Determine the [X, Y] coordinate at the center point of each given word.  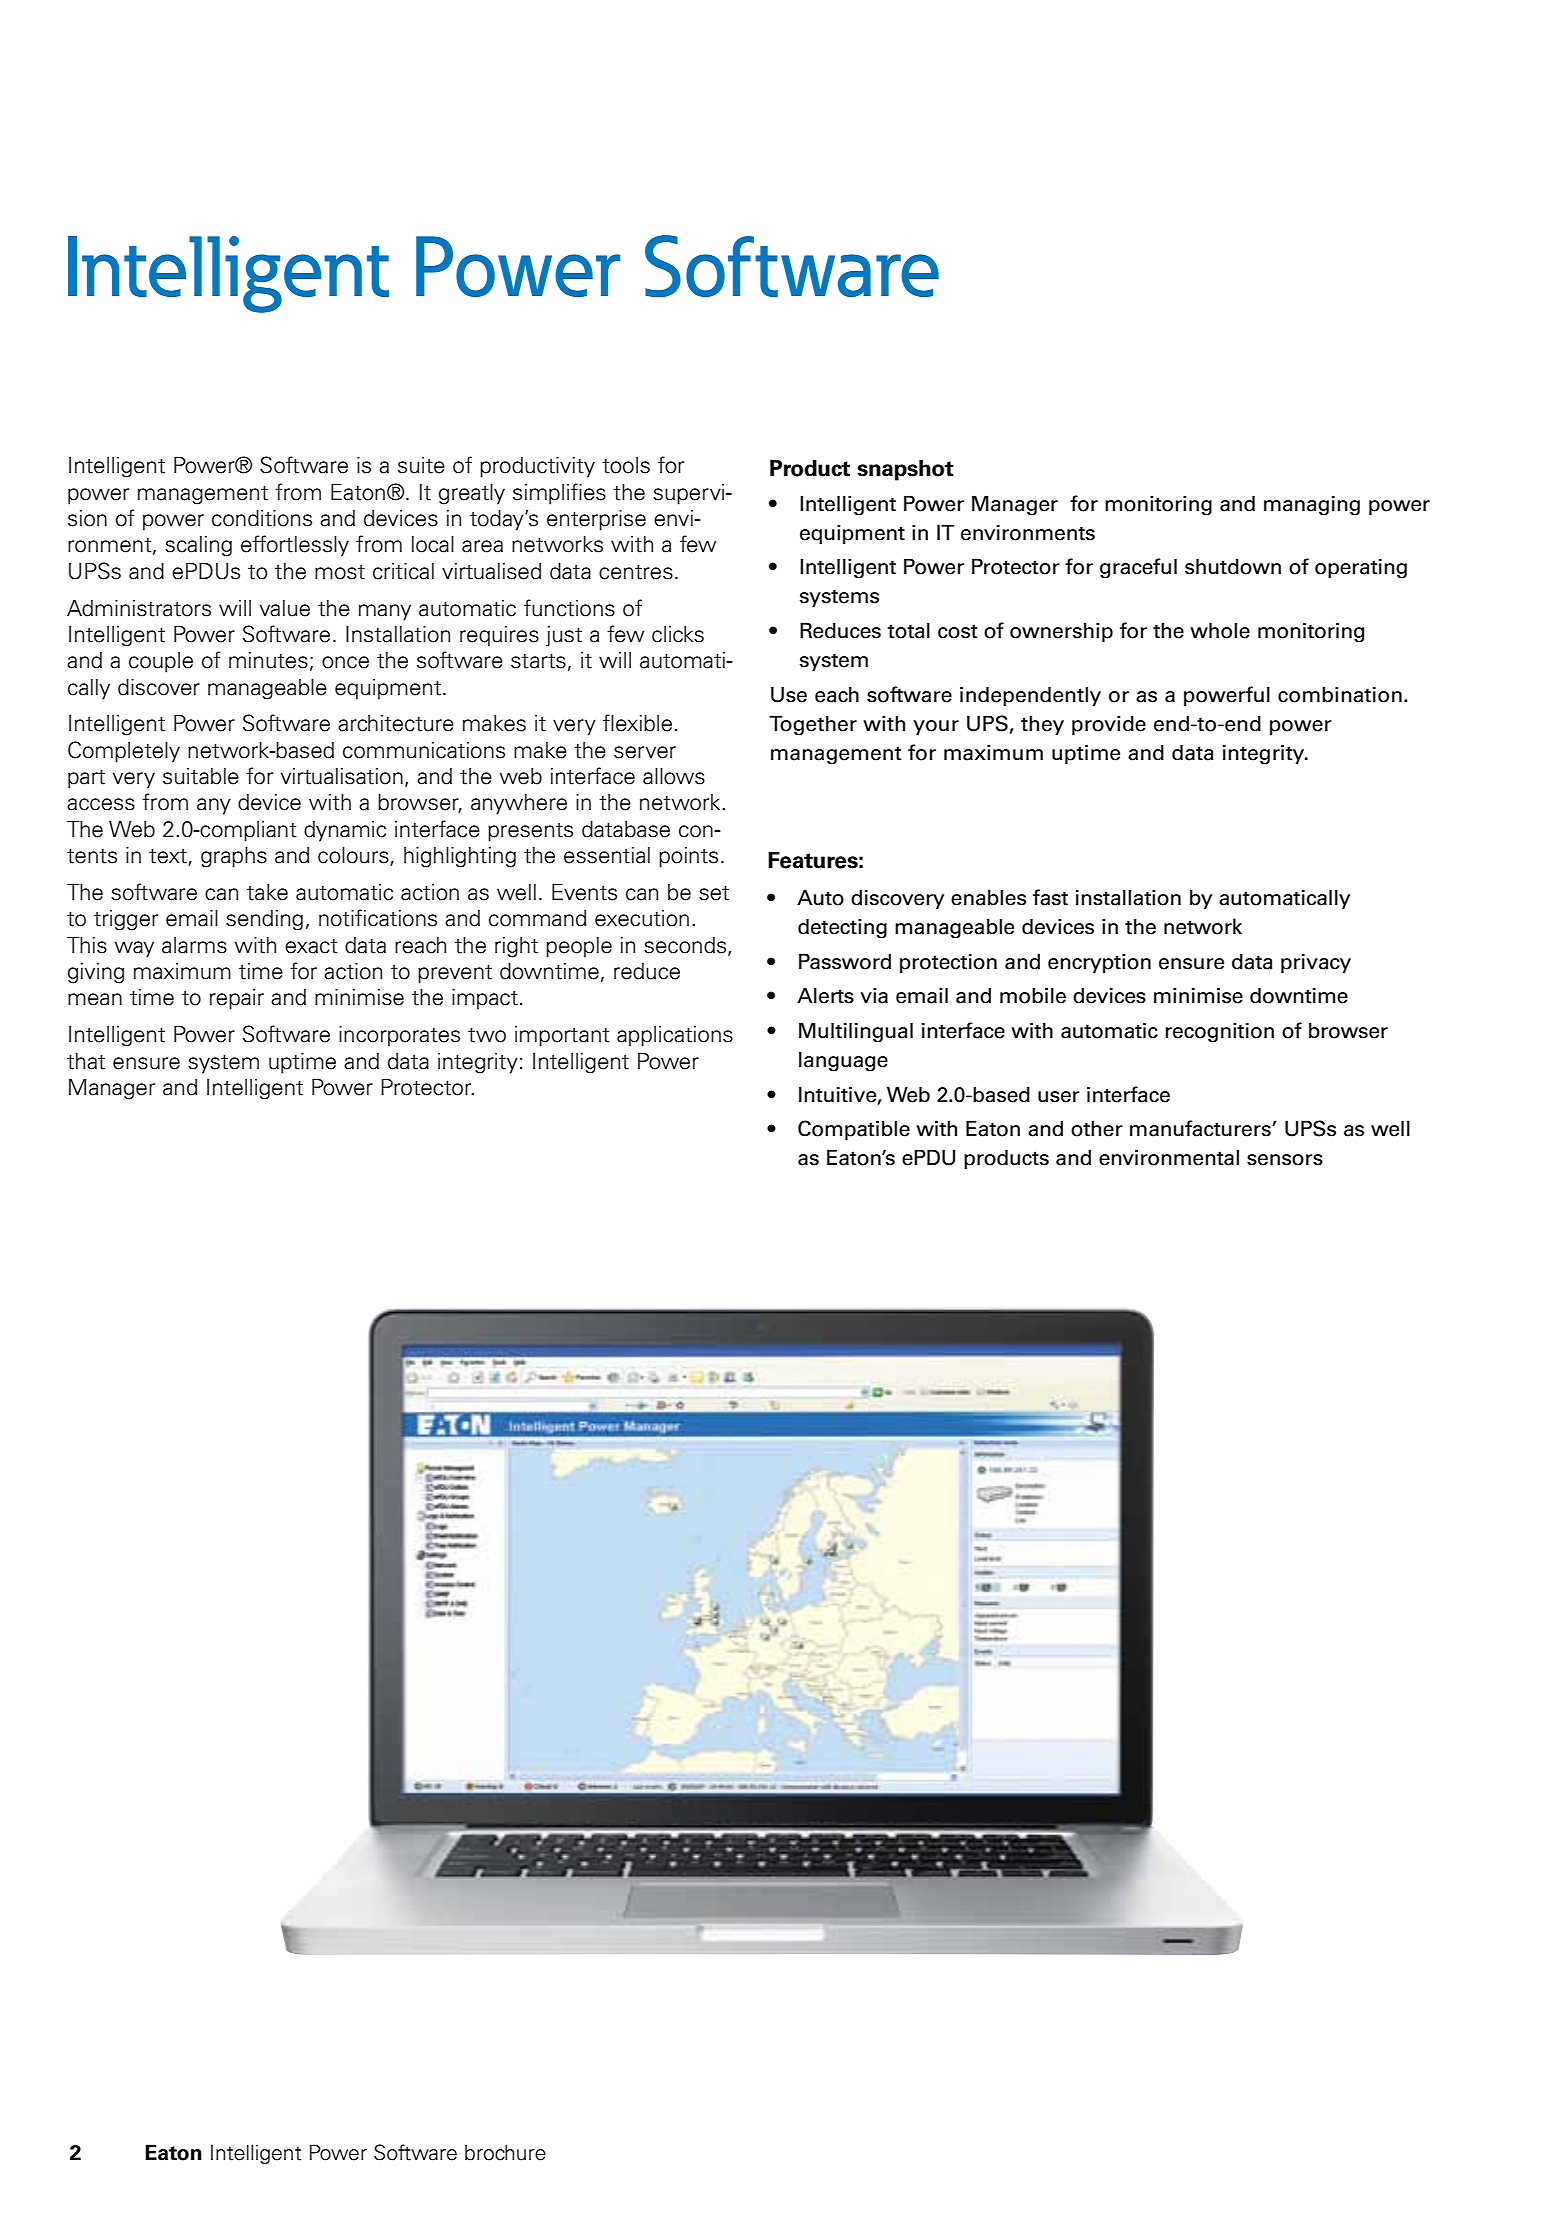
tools [626, 465]
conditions [262, 518]
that [86, 1061]
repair [237, 999]
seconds [686, 946]
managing [1312, 505]
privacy [1316, 963]
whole [1220, 630]
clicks [678, 634]
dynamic [345, 831]
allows [674, 776]
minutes [268, 660]
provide [1109, 725]
